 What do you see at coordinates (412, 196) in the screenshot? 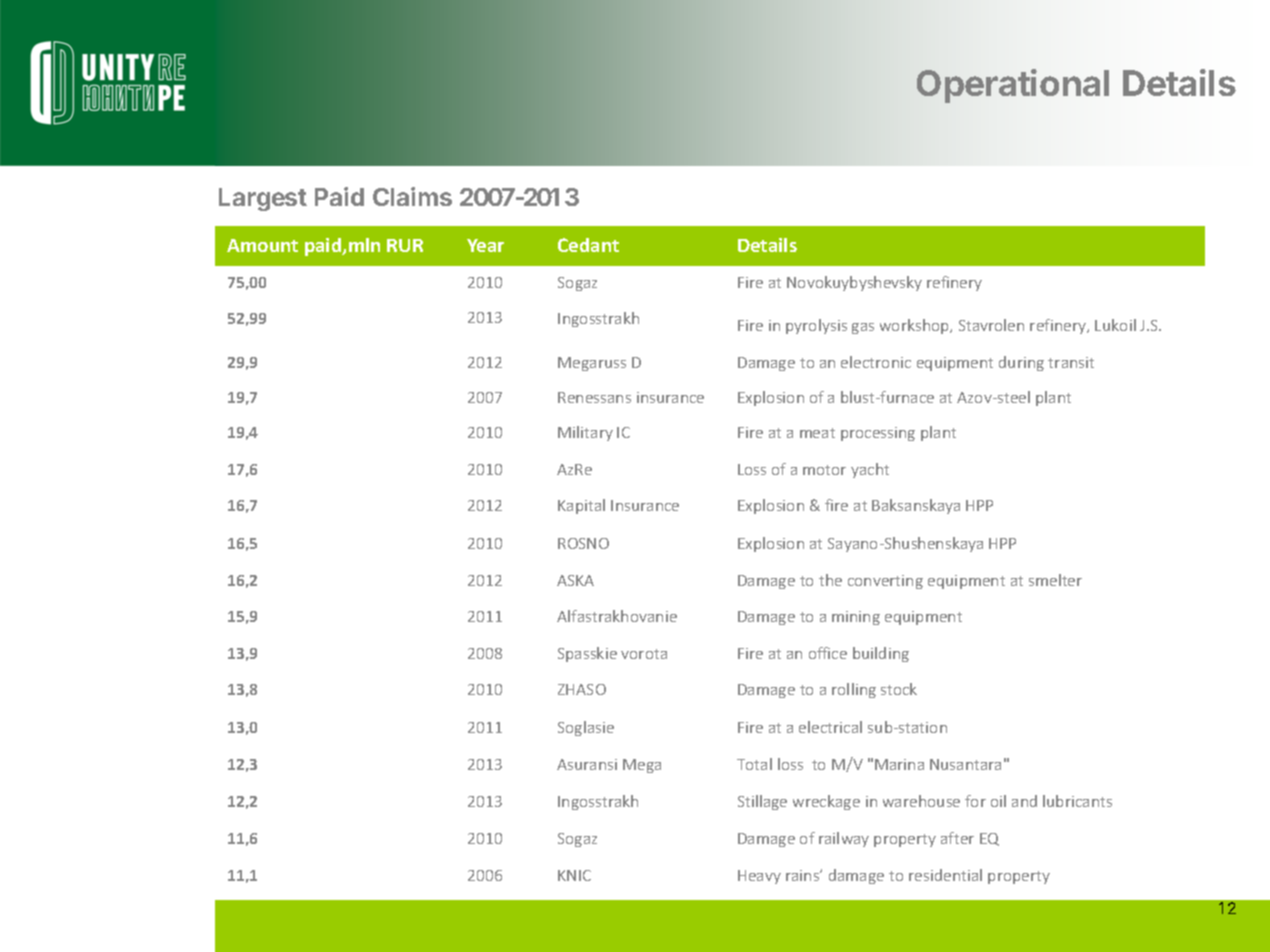
I see `Claims` at bounding box center [412, 196].
